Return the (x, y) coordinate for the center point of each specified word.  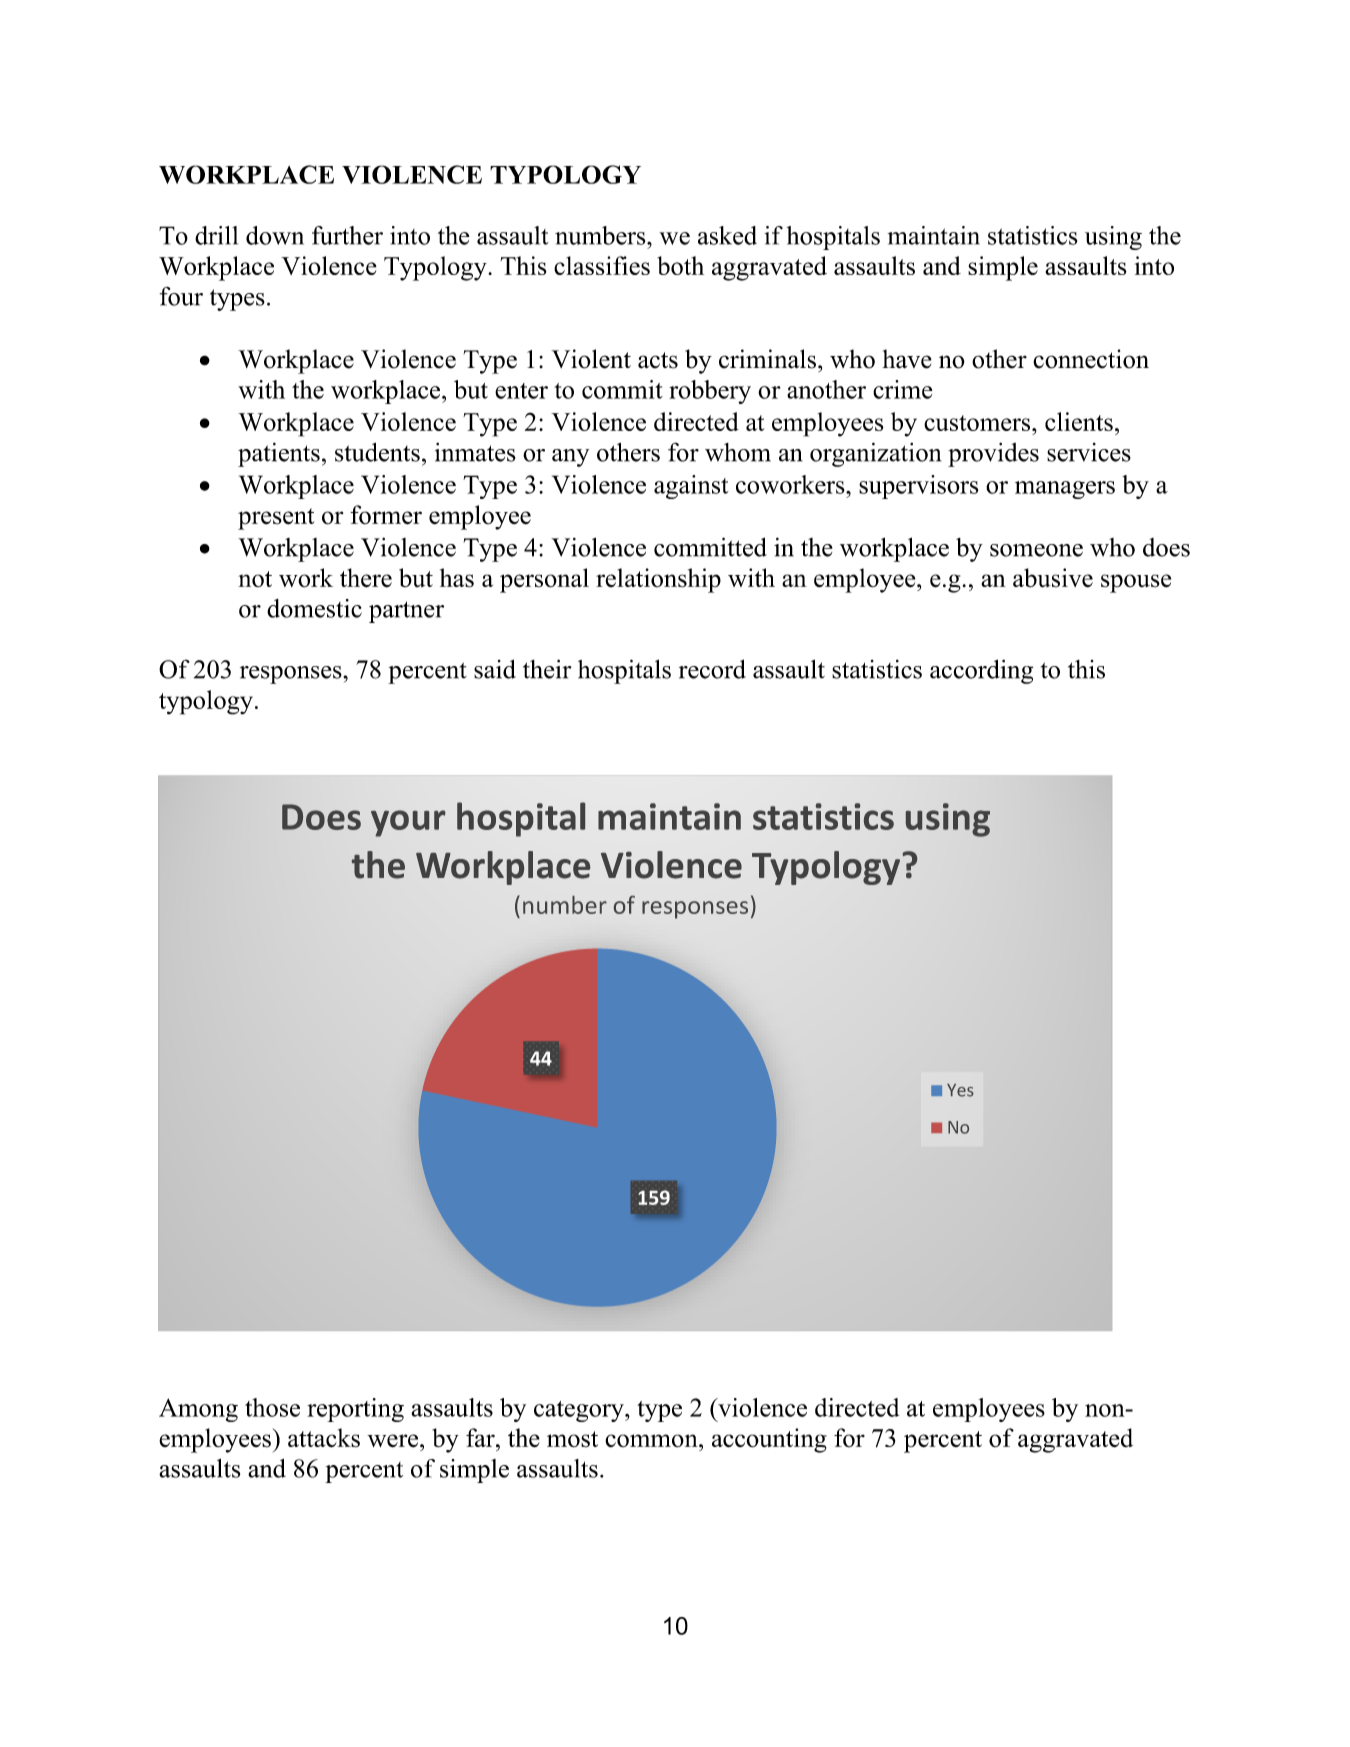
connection (1091, 359)
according (981, 671)
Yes (960, 1090)
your (408, 823)
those (272, 1407)
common (652, 1441)
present (276, 519)
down (275, 235)
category (580, 1411)
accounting (769, 1440)
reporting (355, 1410)
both (680, 265)
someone (1036, 550)
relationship (658, 580)
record (712, 669)
